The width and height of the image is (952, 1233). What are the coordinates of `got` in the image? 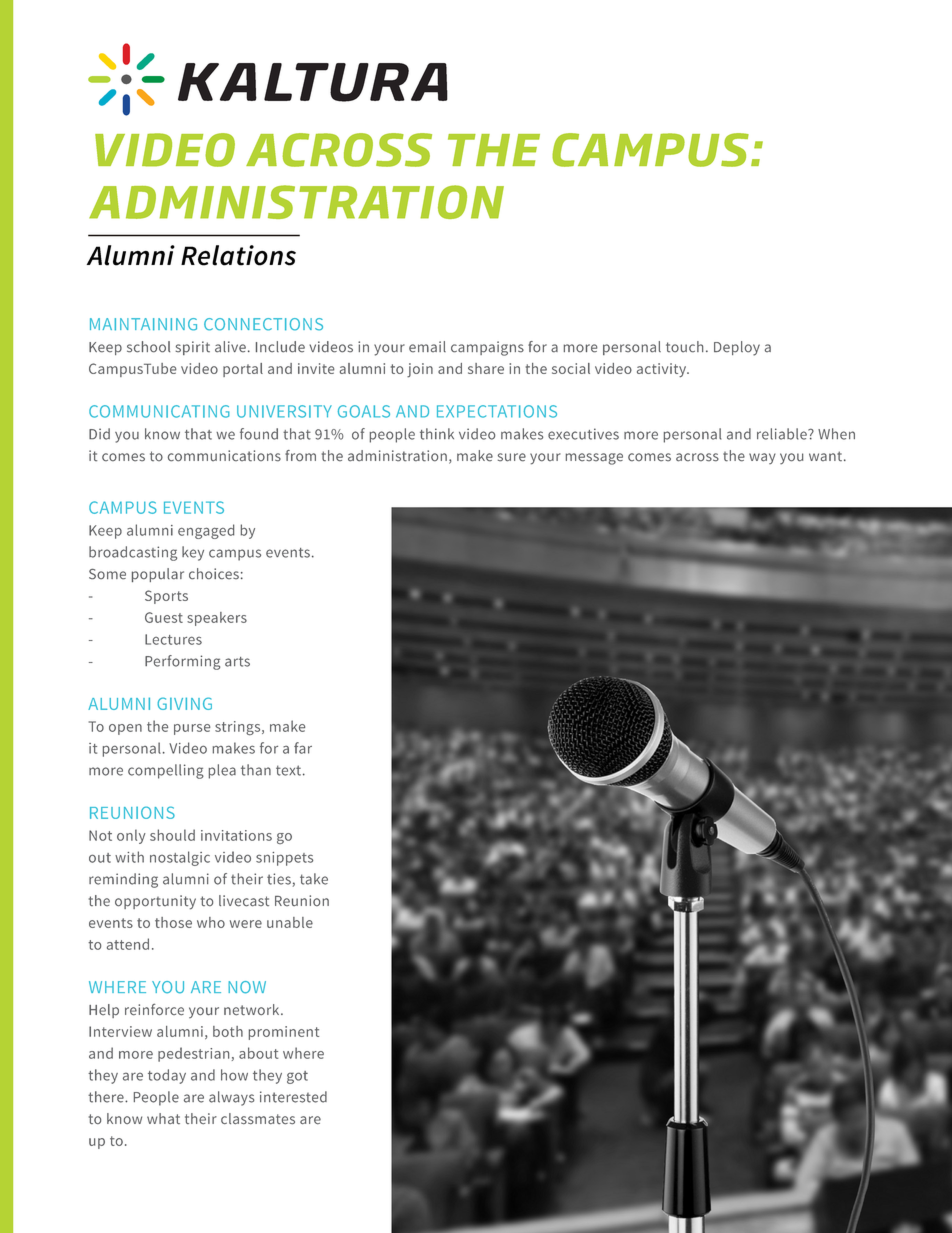 It's located at (297, 1077).
